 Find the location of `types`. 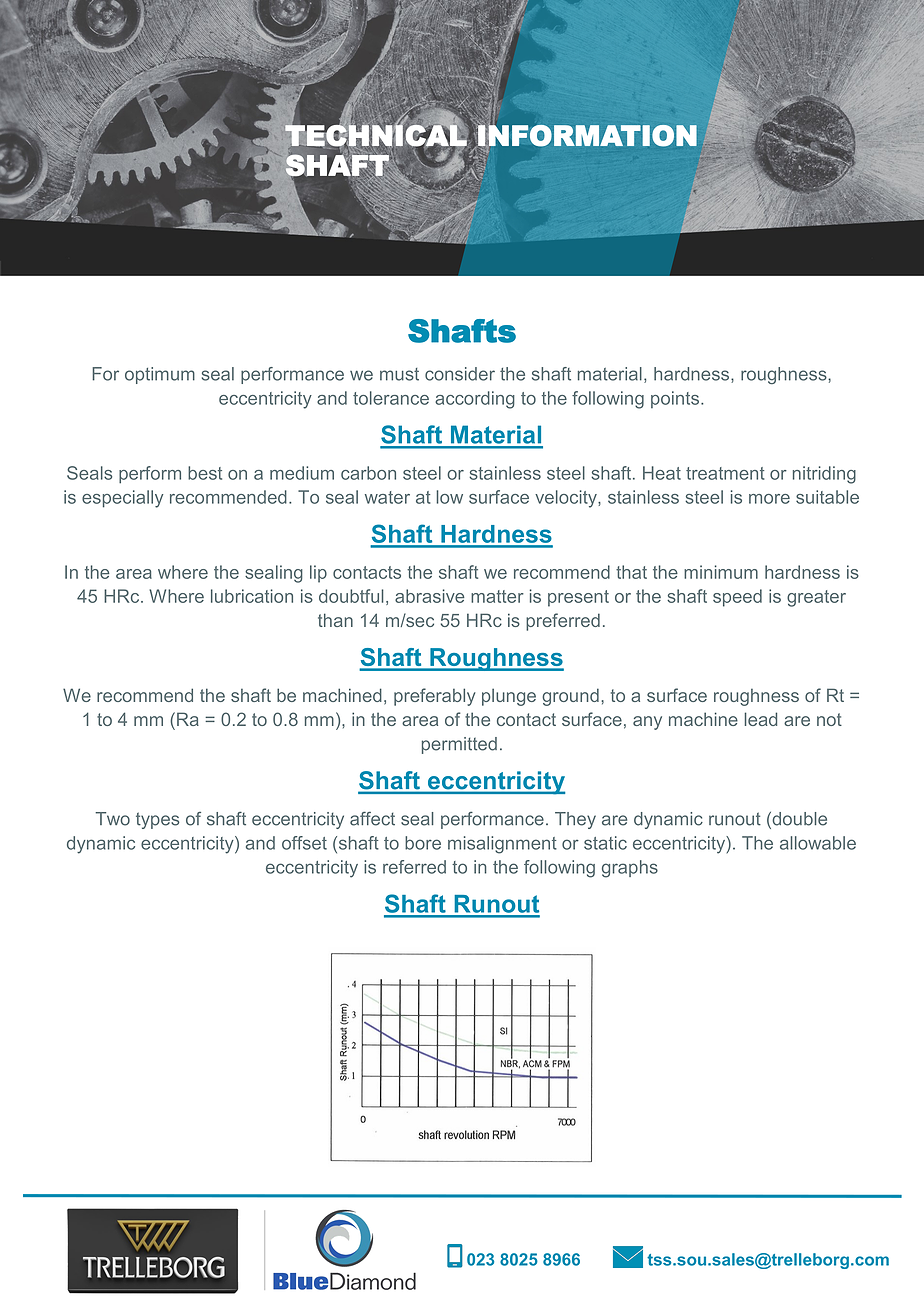

types is located at coordinates (157, 820).
